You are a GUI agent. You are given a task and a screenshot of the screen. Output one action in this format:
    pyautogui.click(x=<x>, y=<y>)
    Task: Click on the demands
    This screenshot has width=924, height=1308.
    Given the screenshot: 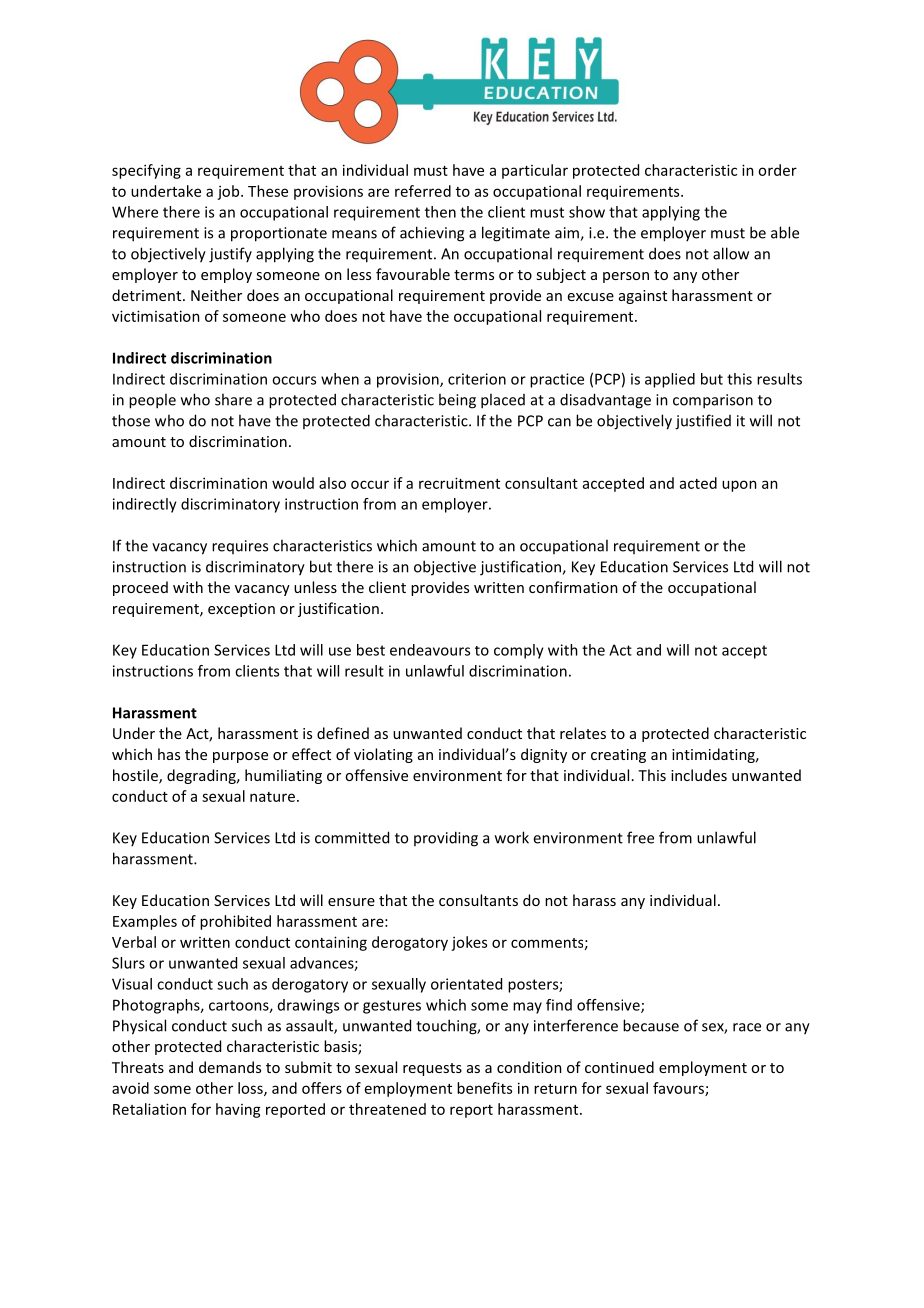 What is the action you would take?
    pyautogui.click(x=230, y=1067)
